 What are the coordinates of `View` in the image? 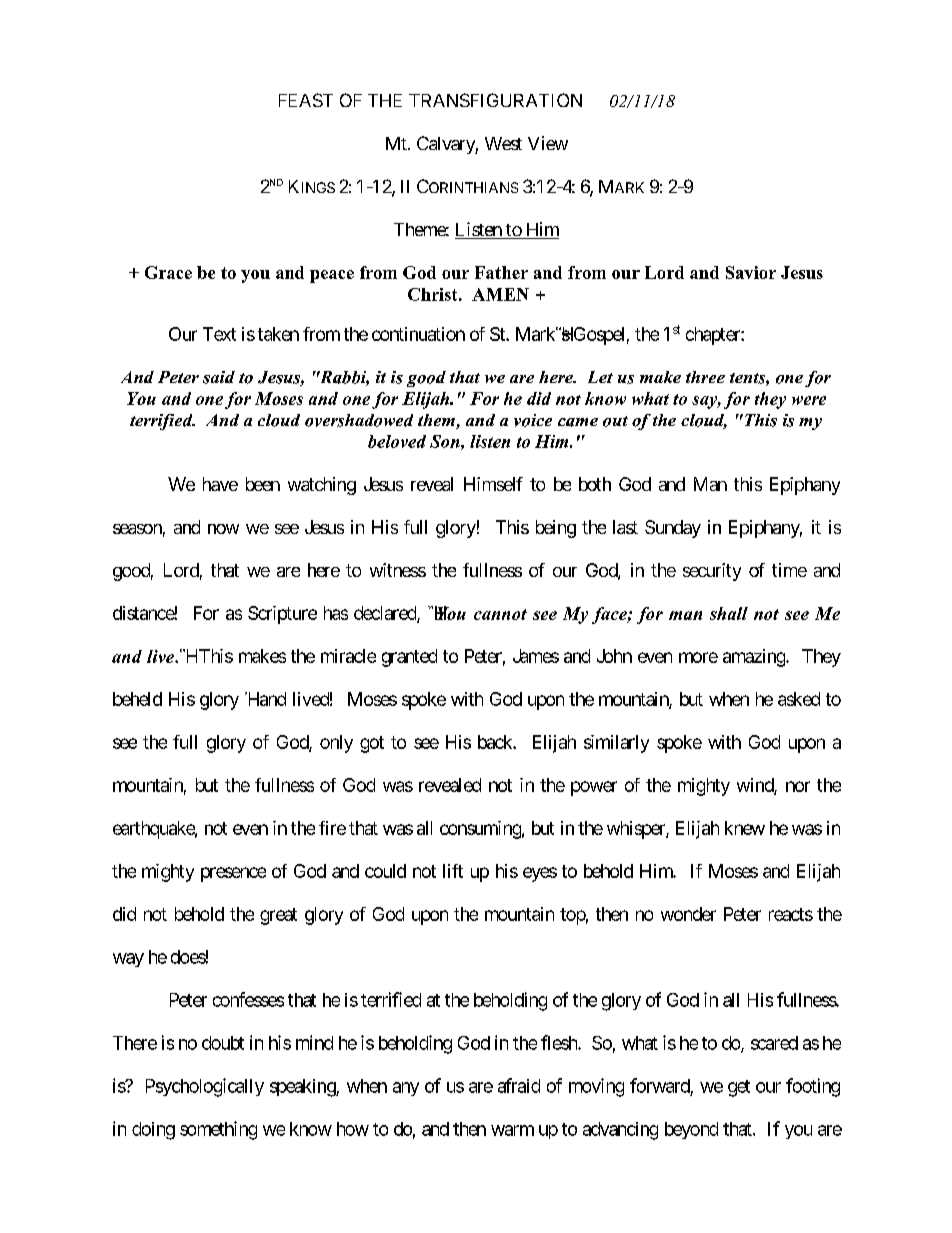 It's located at (548, 143).
